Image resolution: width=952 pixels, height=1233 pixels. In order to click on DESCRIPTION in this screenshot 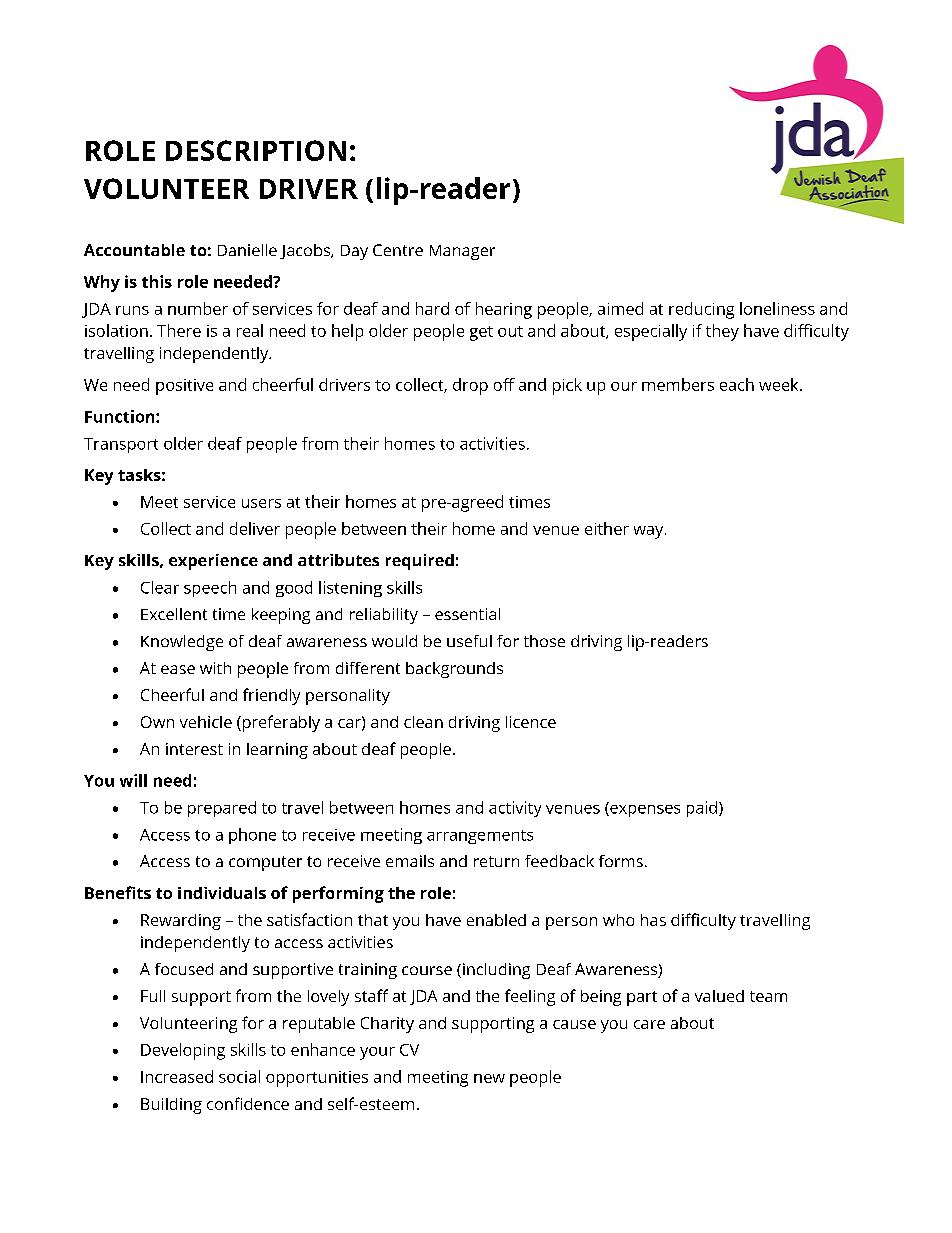, I will do `click(256, 150)`.
